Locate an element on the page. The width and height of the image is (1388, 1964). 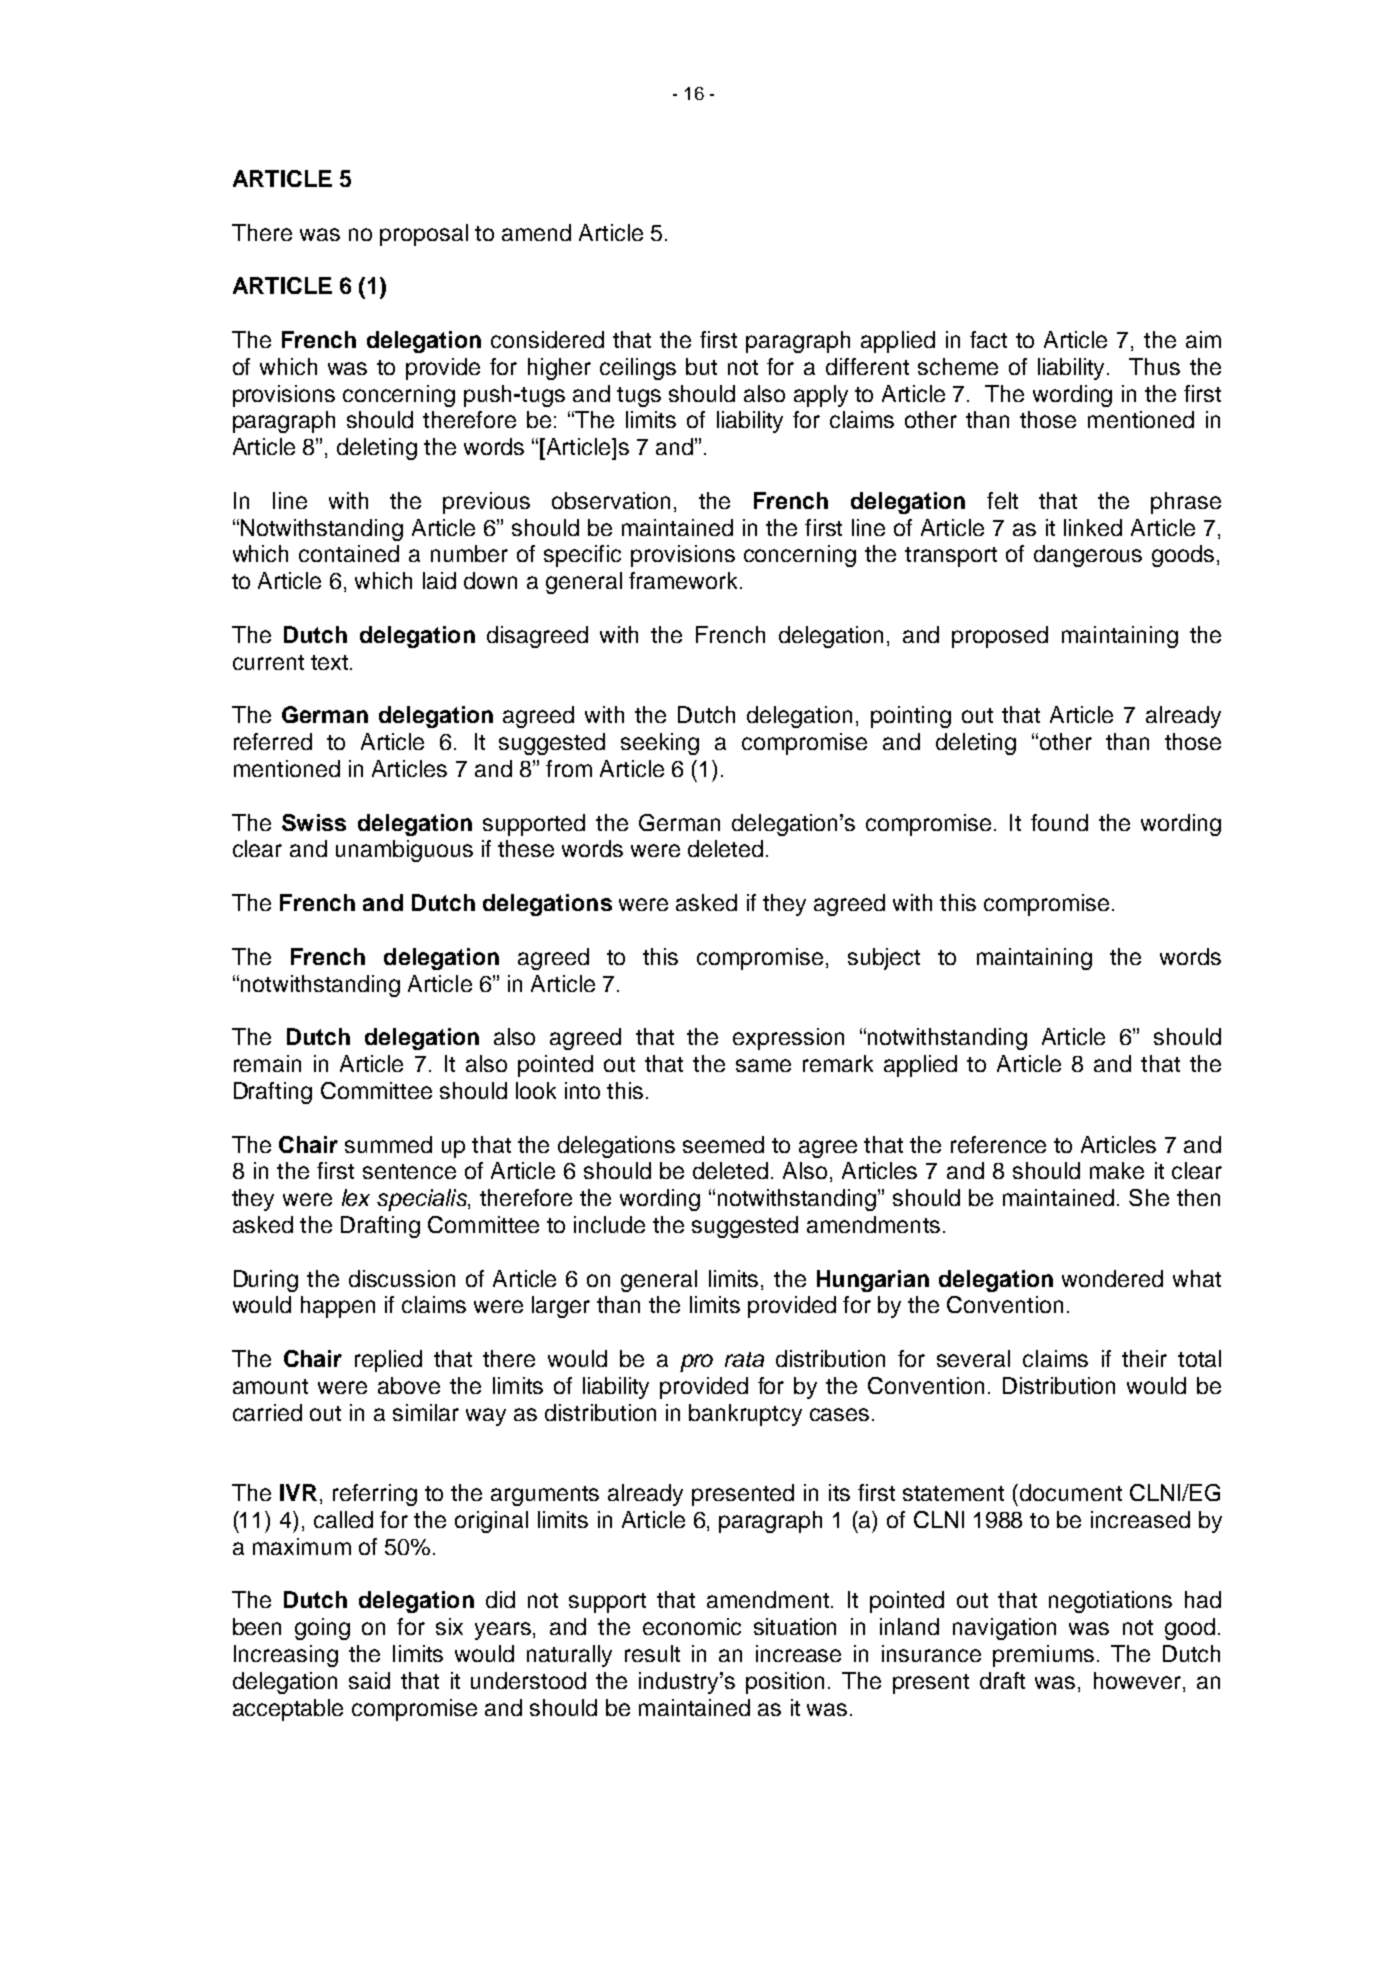
fact is located at coordinates (988, 339).
